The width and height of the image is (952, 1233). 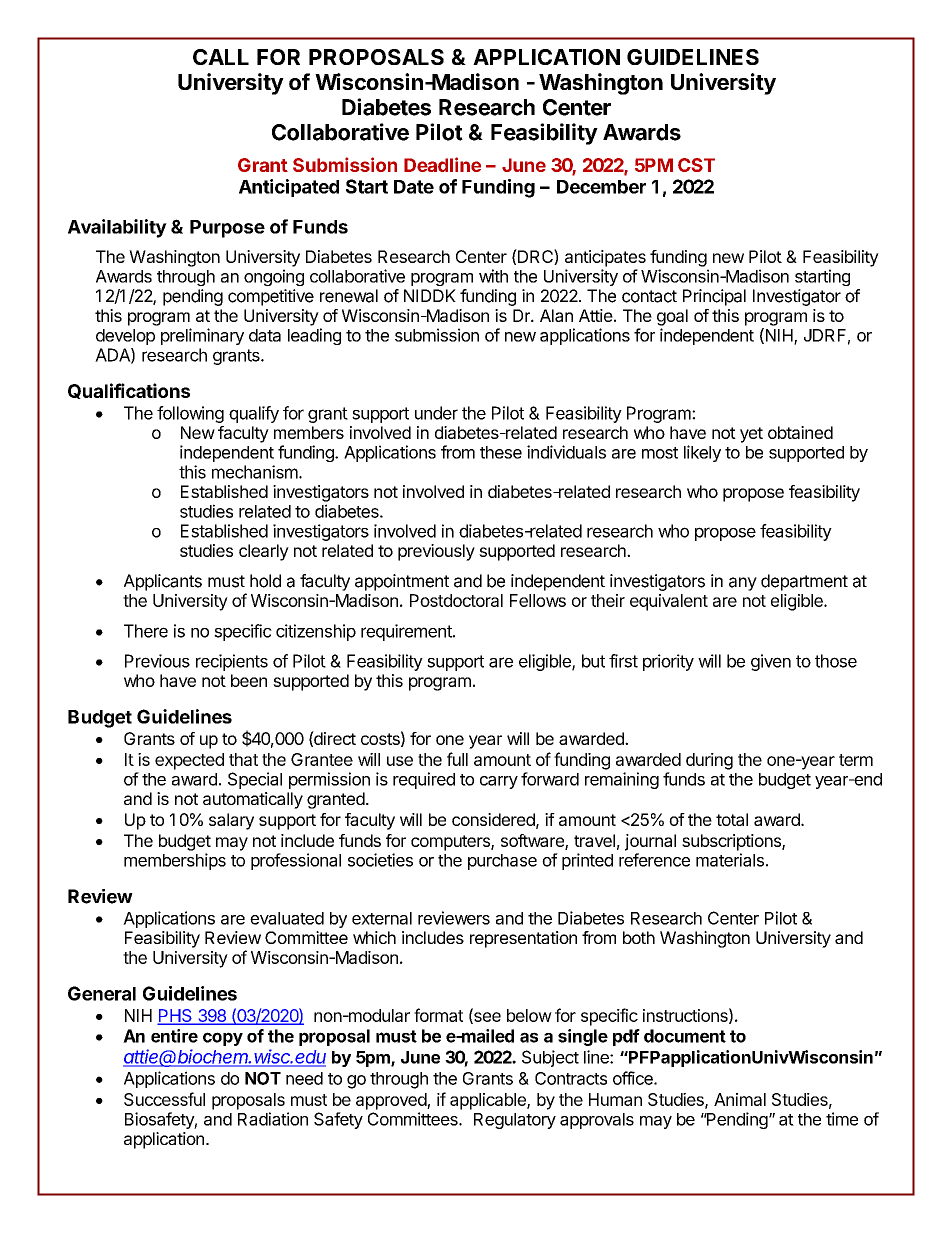 What do you see at coordinates (227, 229) in the image?
I see `Purpose` at bounding box center [227, 229].
